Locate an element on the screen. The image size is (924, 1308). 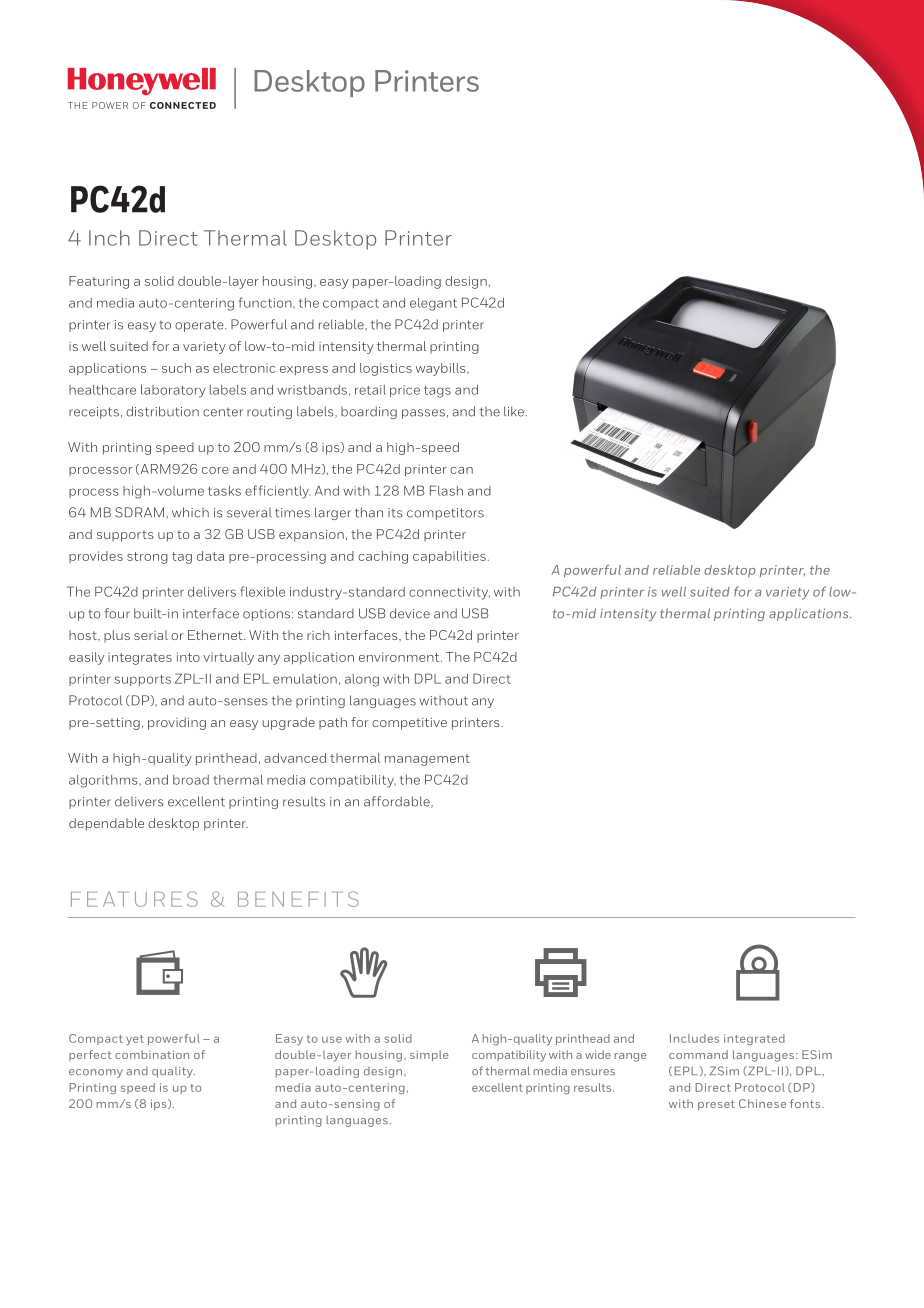
like is located at coordinates (514, 411).
